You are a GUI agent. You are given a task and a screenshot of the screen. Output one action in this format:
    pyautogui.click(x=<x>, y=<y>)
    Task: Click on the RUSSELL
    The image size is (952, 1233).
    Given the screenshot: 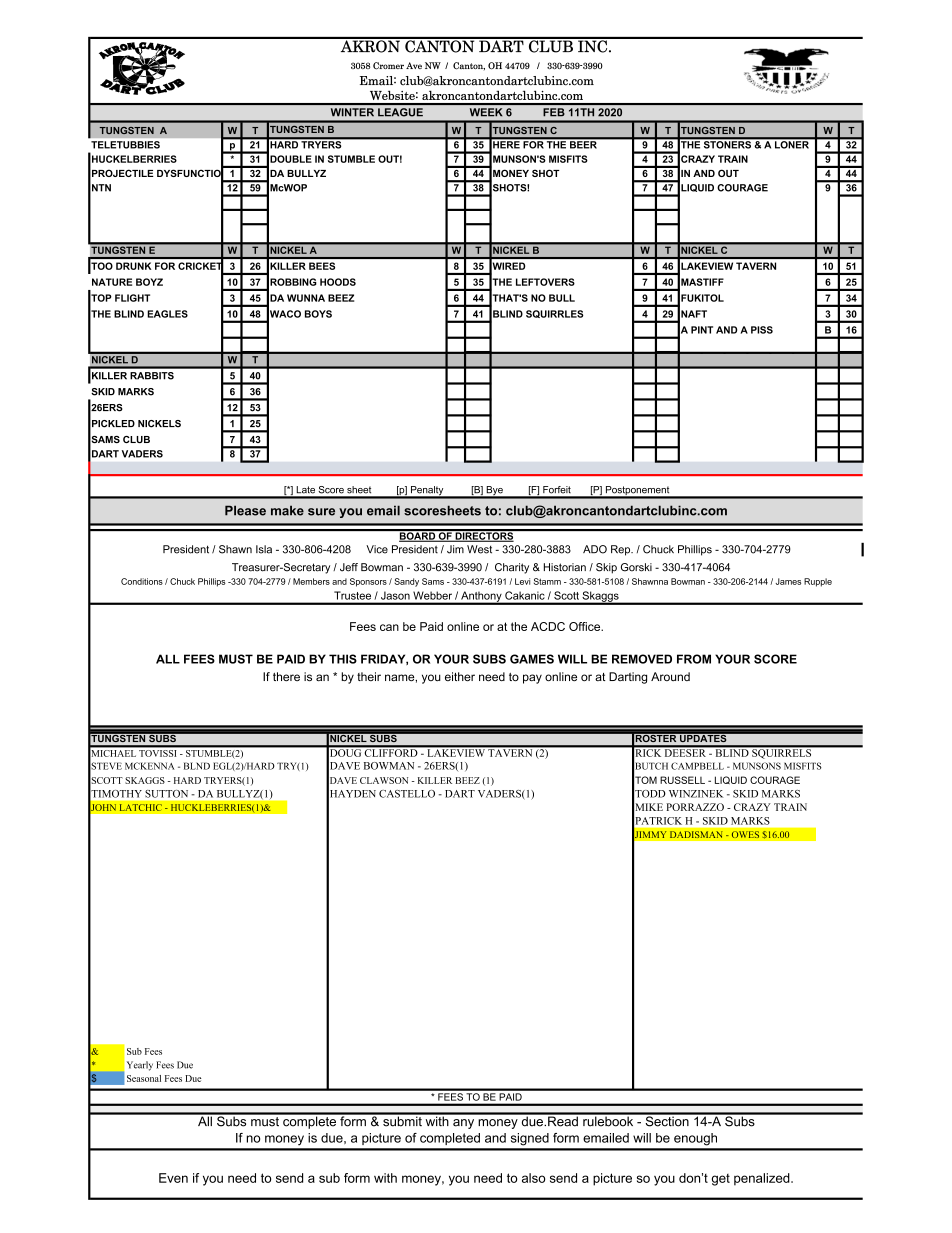 What is the action you would take?
    pyautogui.click(x=682, y=780)
